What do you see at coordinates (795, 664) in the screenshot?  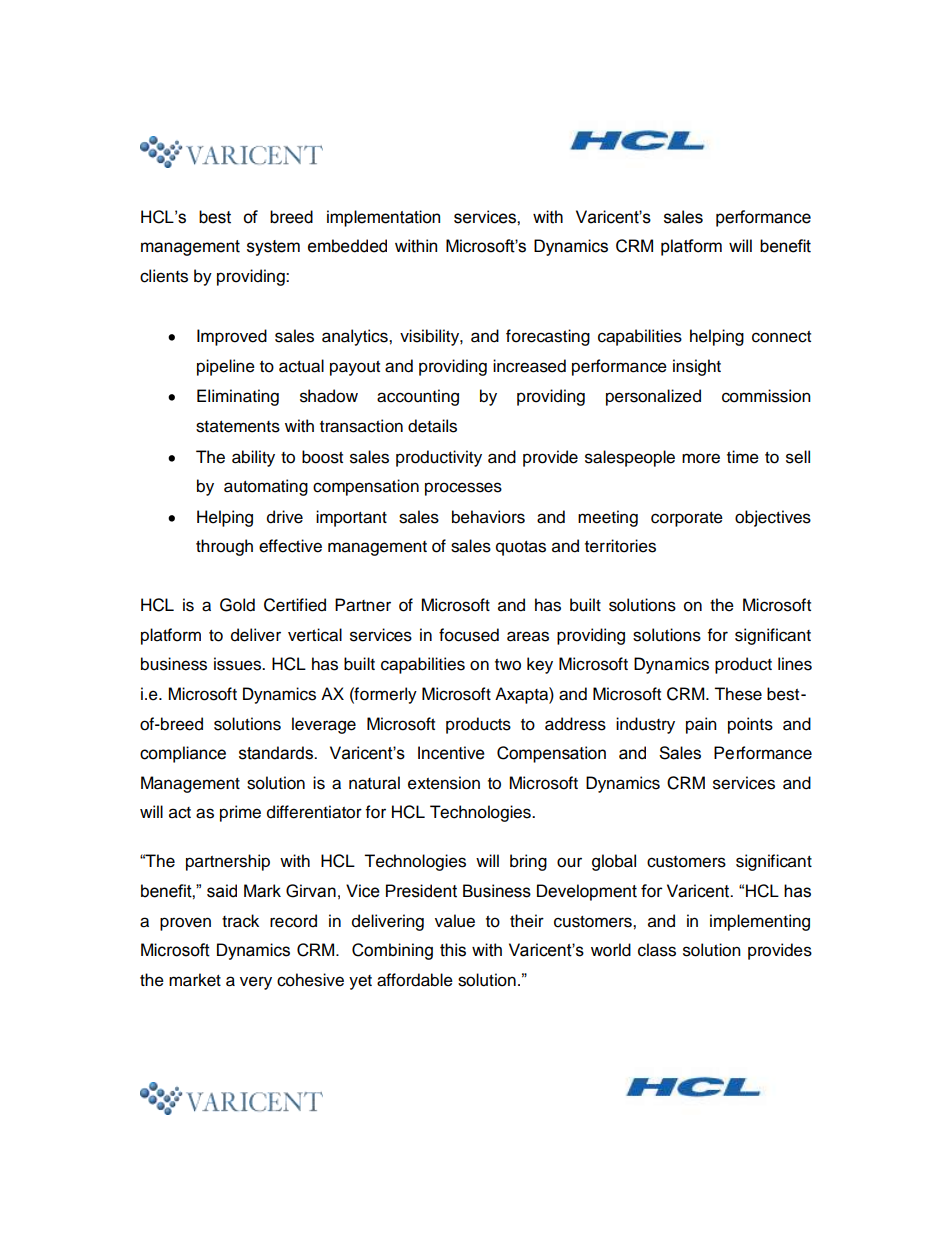 I see `lines` at bounding box center [795, 664].
